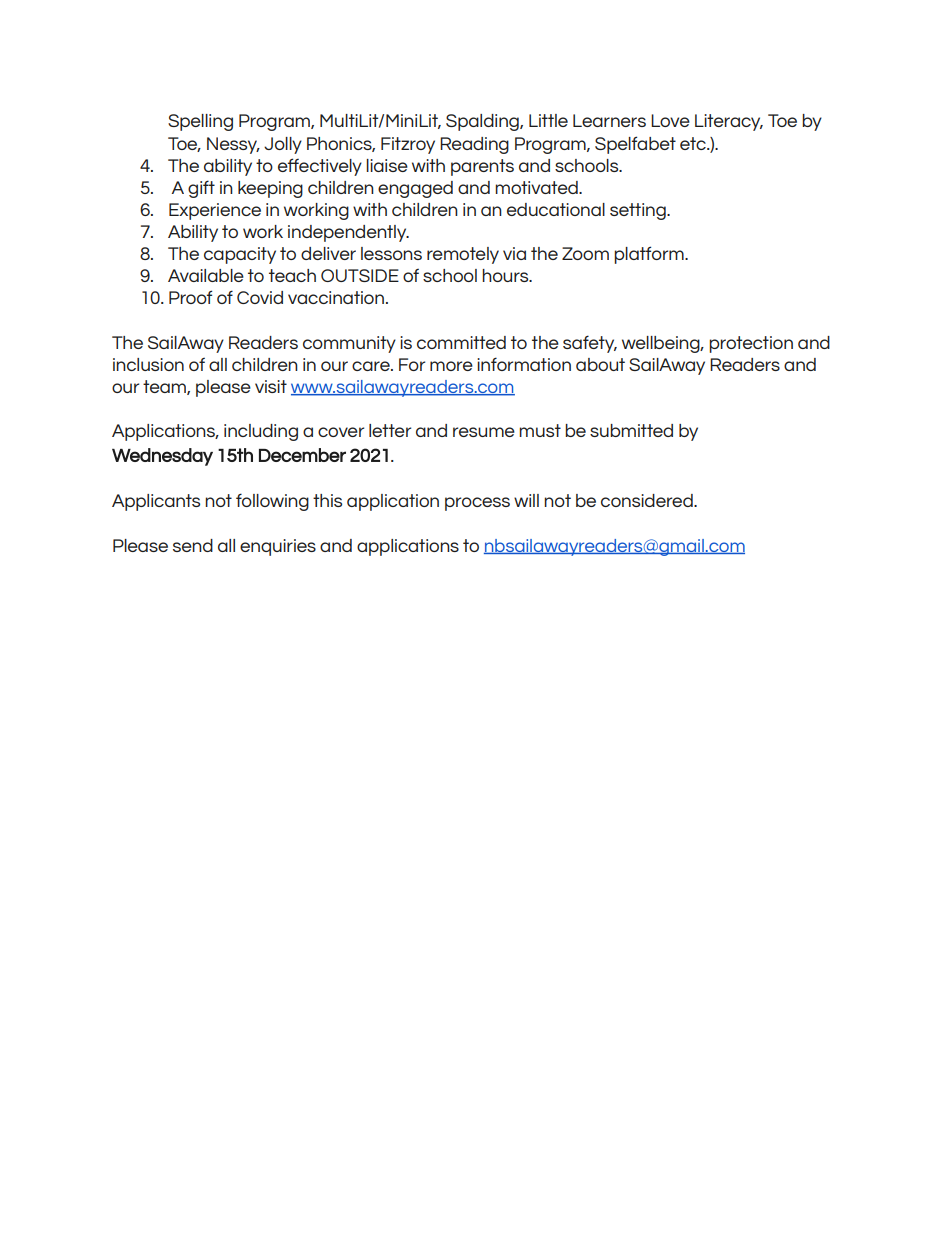 This image has width=952, height=1233. What do you see at coordinates (200, 122) in the image?
I see `Spelling` at bounding box center [200, 122].
